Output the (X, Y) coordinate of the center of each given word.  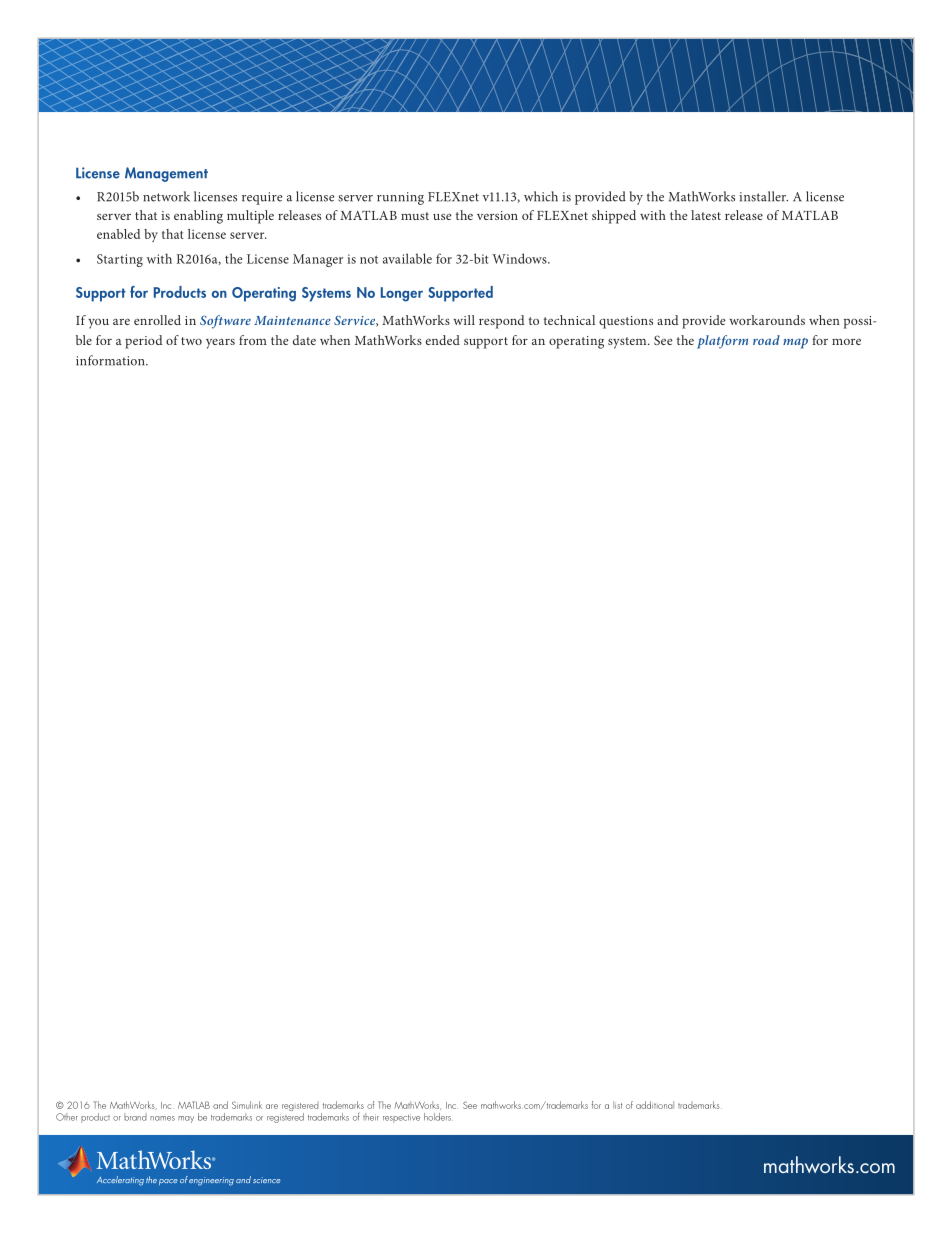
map (795, 343)
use (442, 216)
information (111, 360)
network (166, 196)
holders (438, 1117)
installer (764, 196)
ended (443, 340)
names (162, 1118)
